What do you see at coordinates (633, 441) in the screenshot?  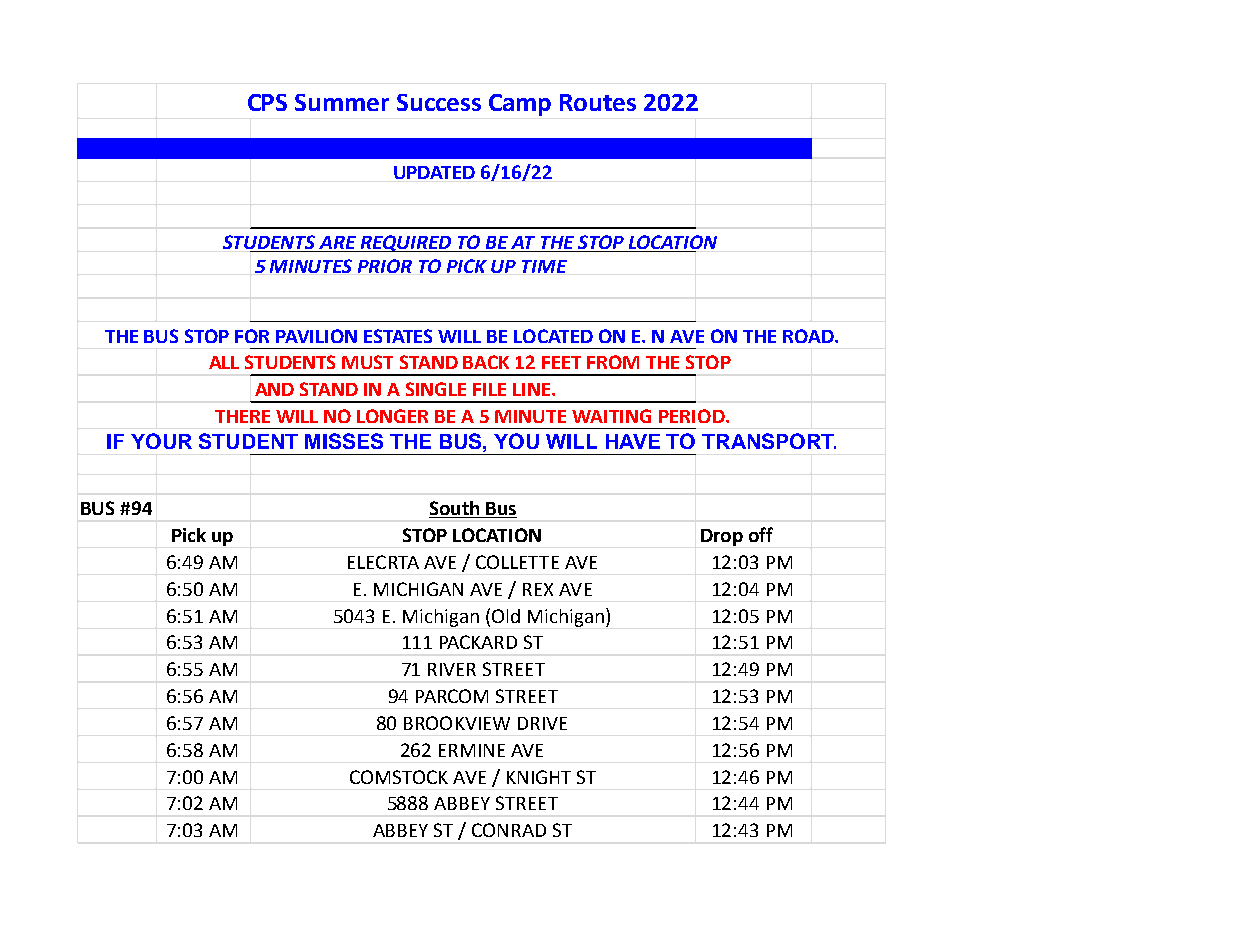 I see `HAVE` at bounding box center [633, 441].
